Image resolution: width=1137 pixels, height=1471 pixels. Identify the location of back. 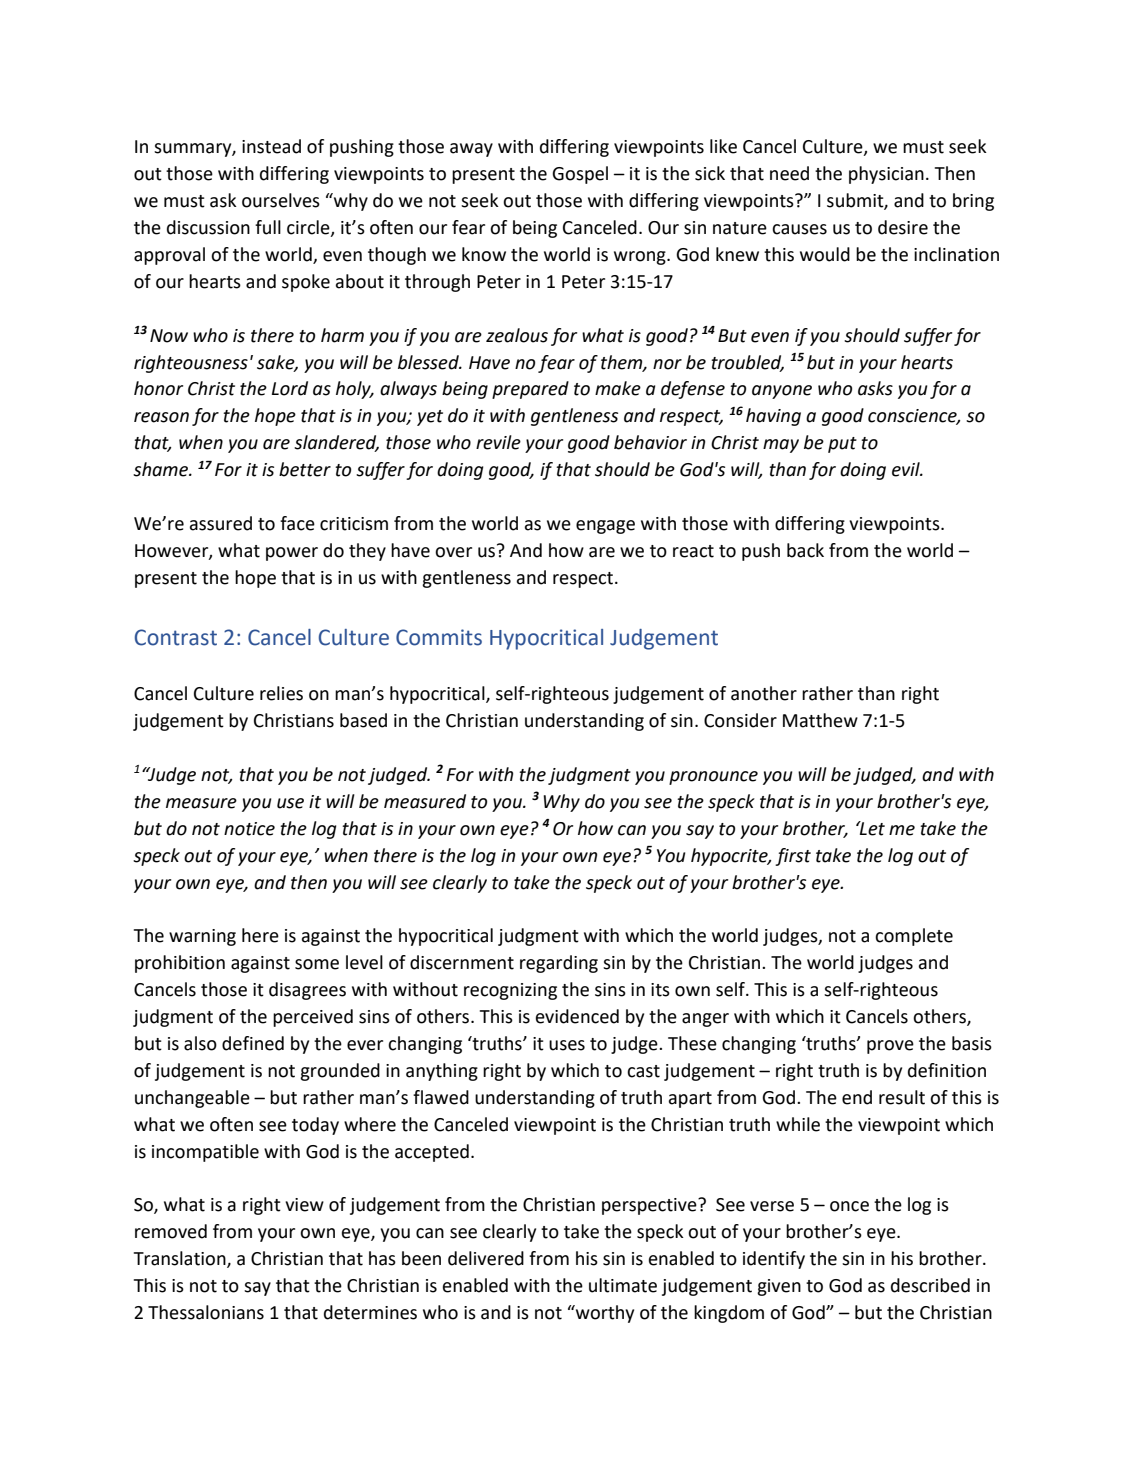
(805, 550).
